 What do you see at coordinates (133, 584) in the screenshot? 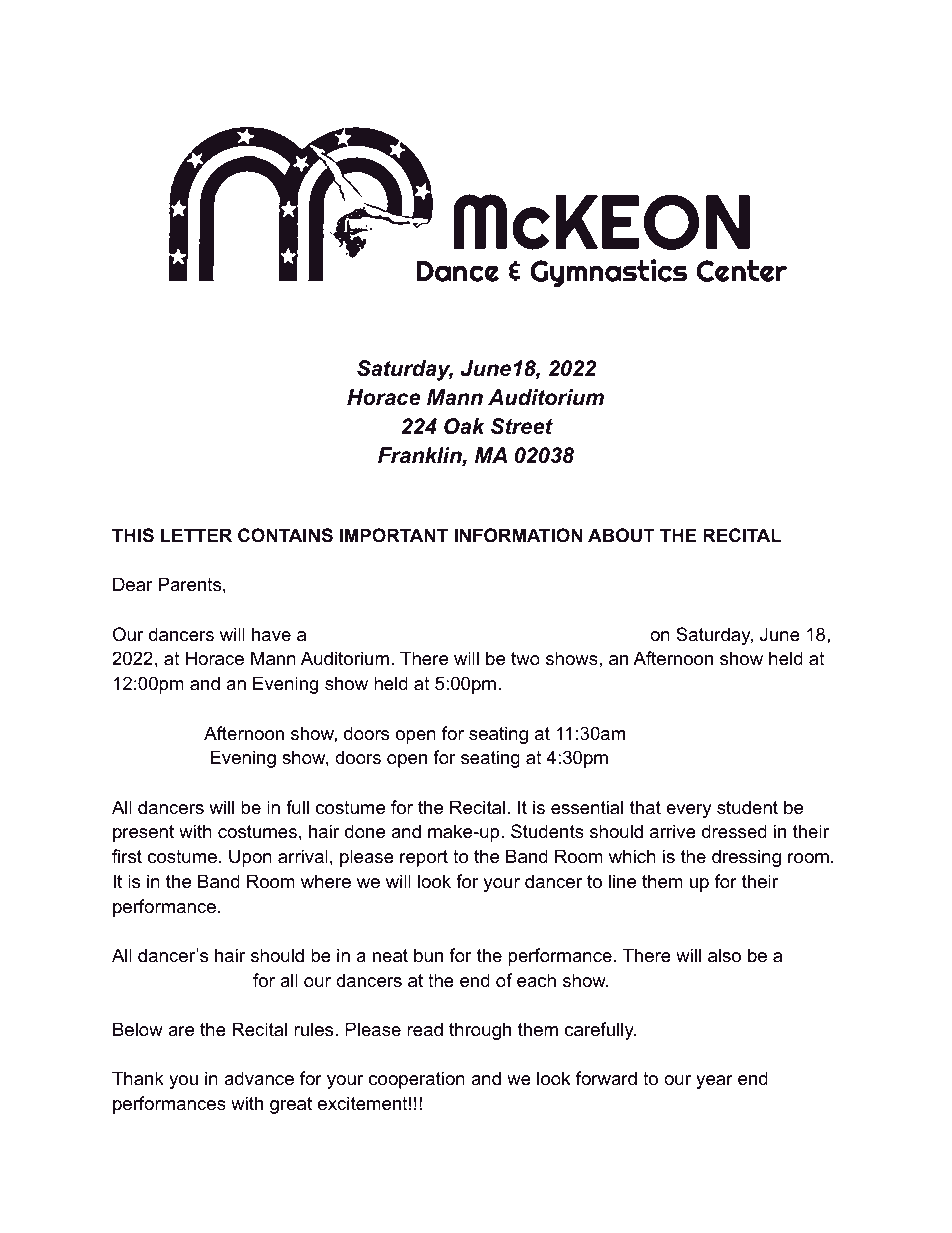
I see `Dear` at bounding box center [133, 584].
